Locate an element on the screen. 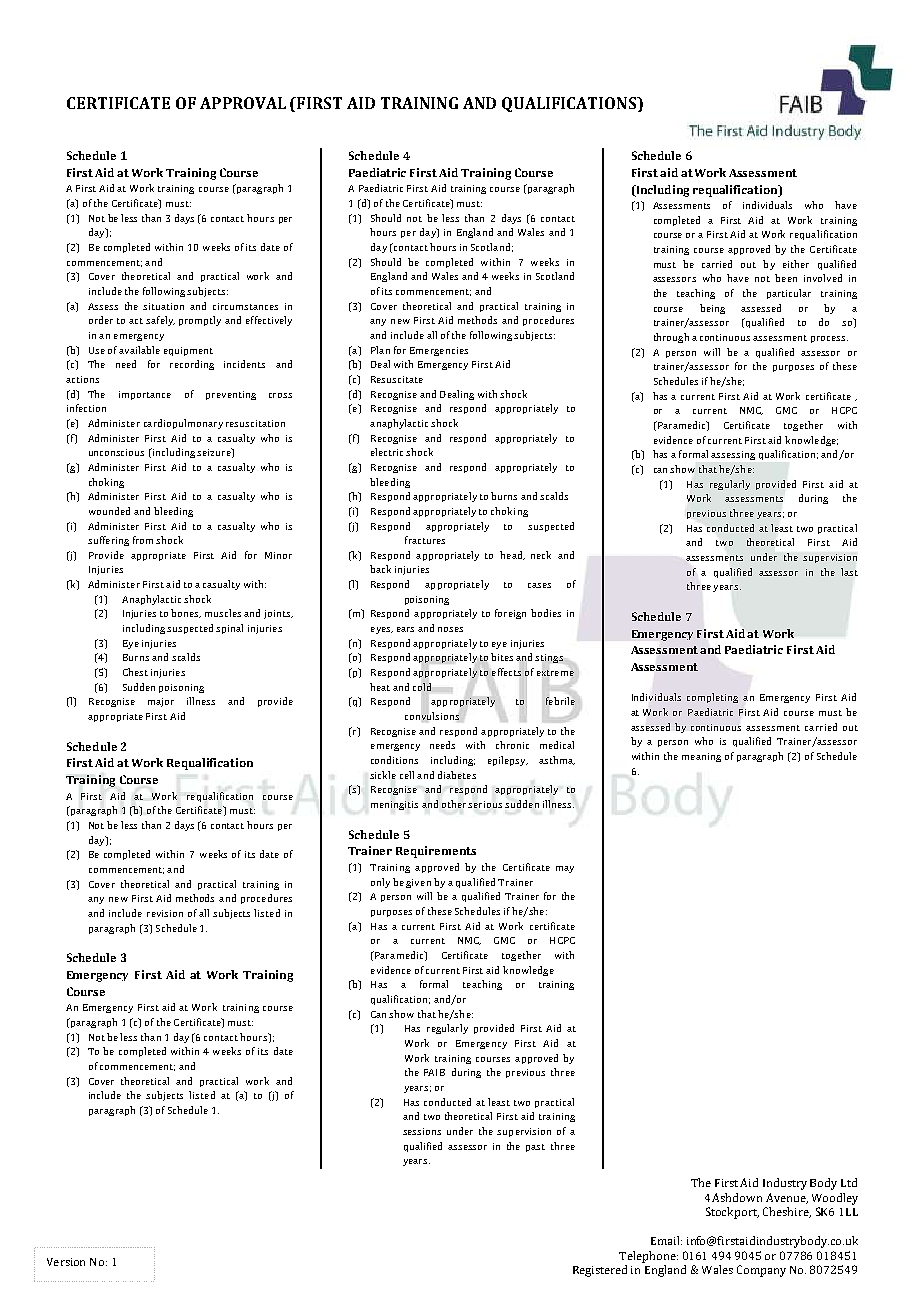  either is located at coordinates (796, 264).
